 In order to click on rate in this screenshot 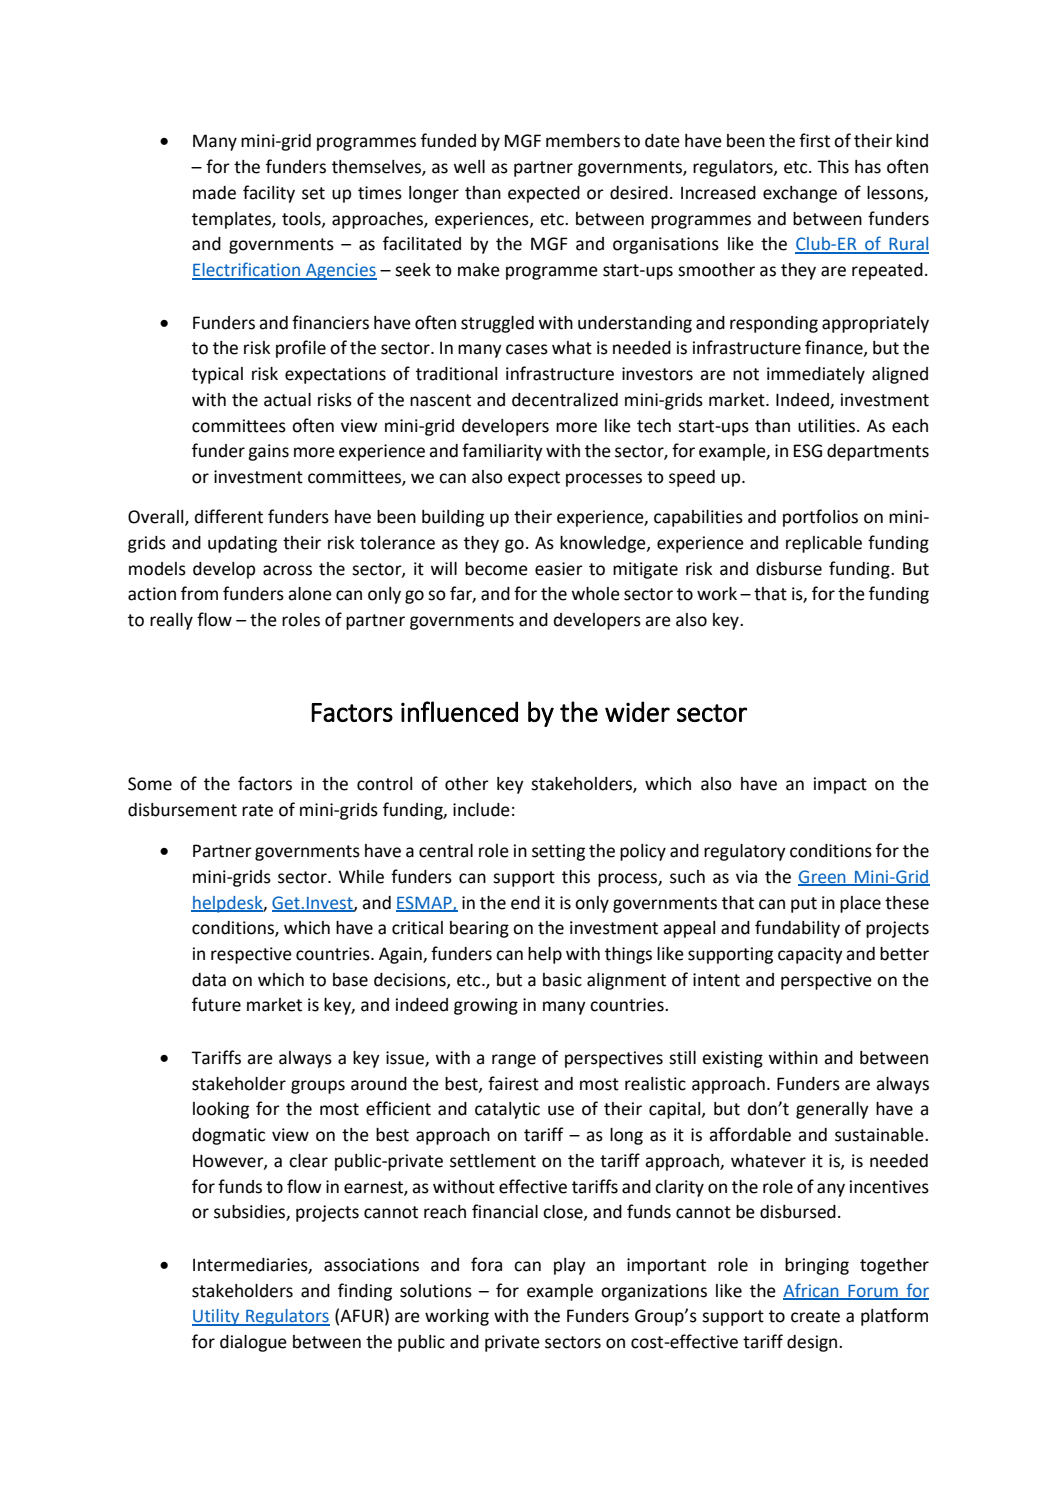, I will do `click(257, 810)`.
